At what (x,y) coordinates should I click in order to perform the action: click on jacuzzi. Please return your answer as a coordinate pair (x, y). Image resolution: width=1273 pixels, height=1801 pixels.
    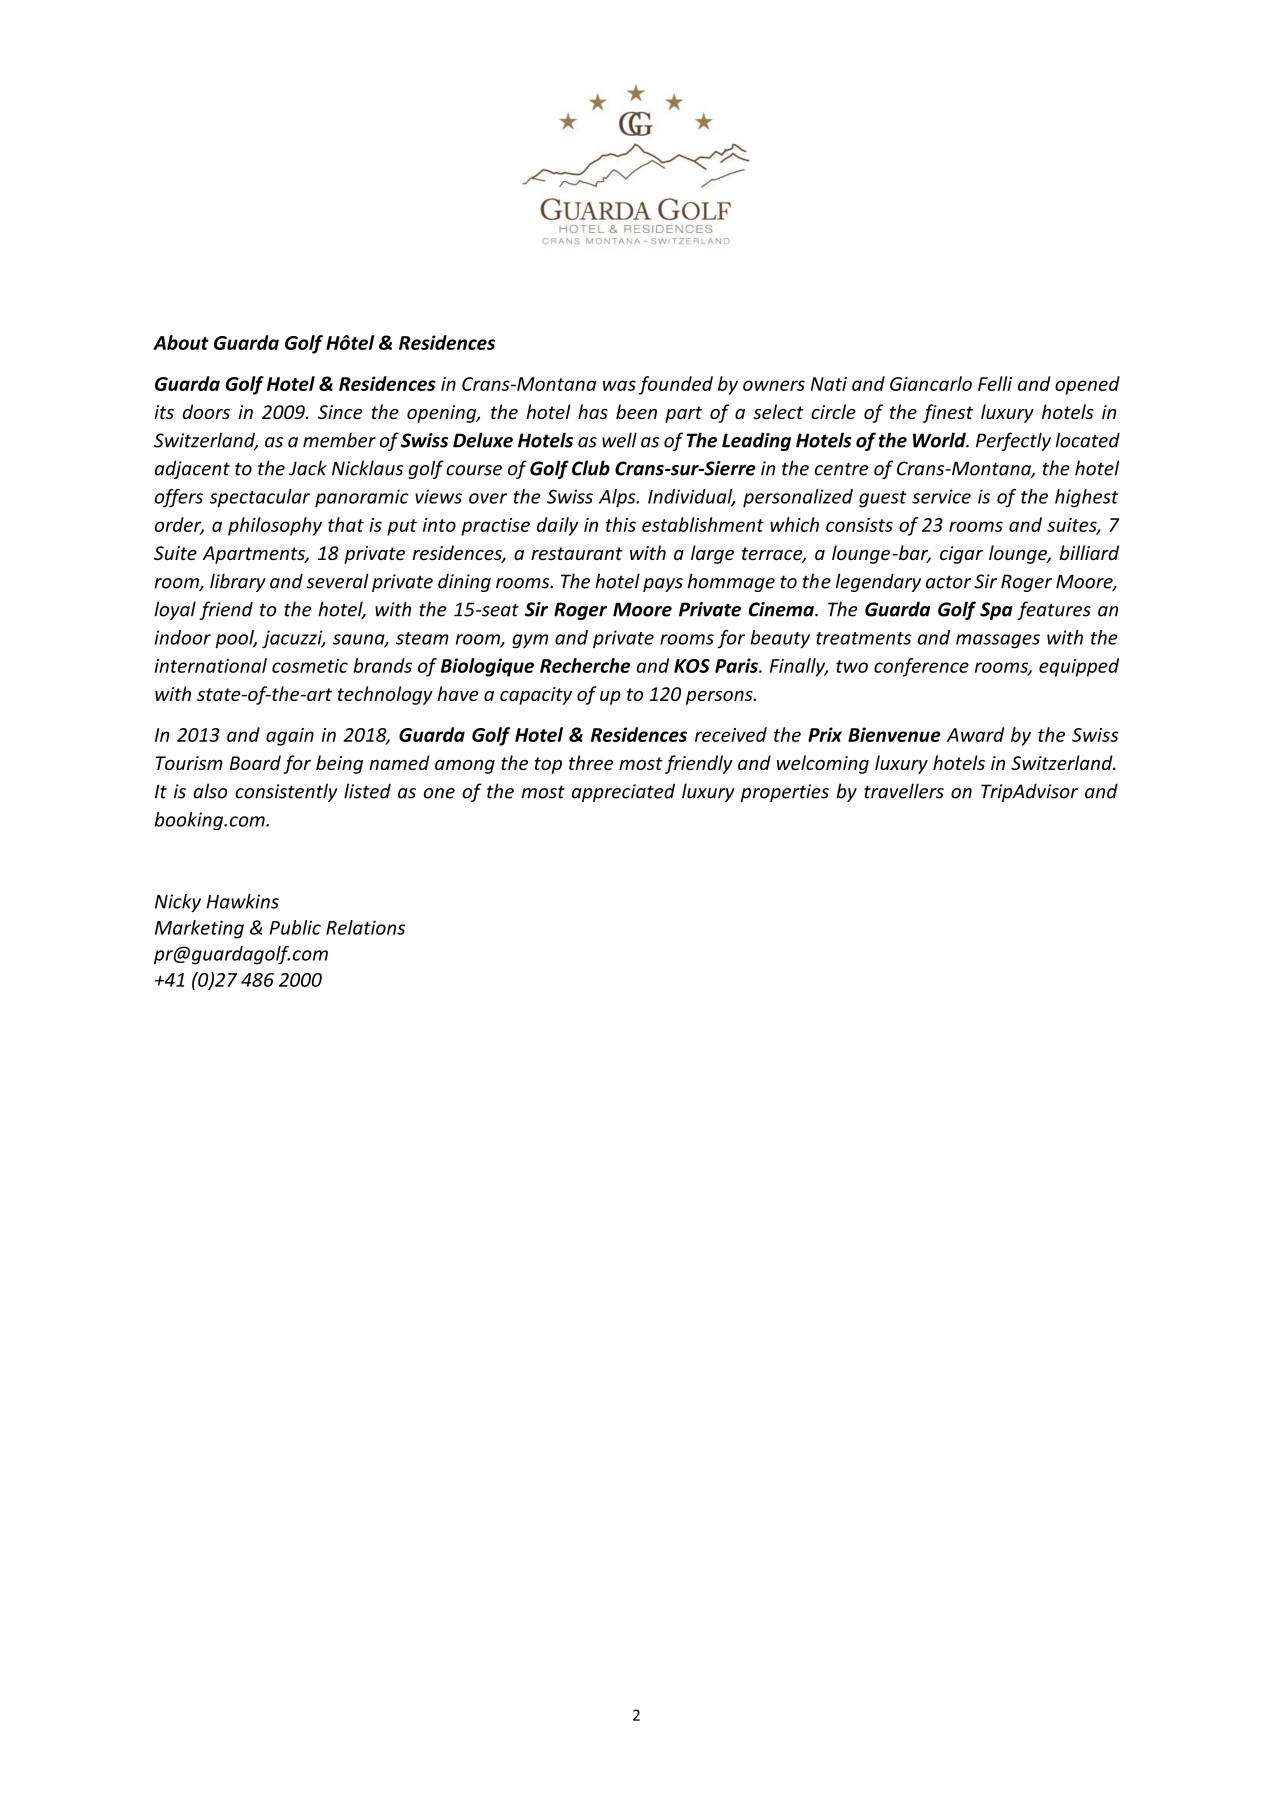
    Looking at the image, I should click on (293, 639).
